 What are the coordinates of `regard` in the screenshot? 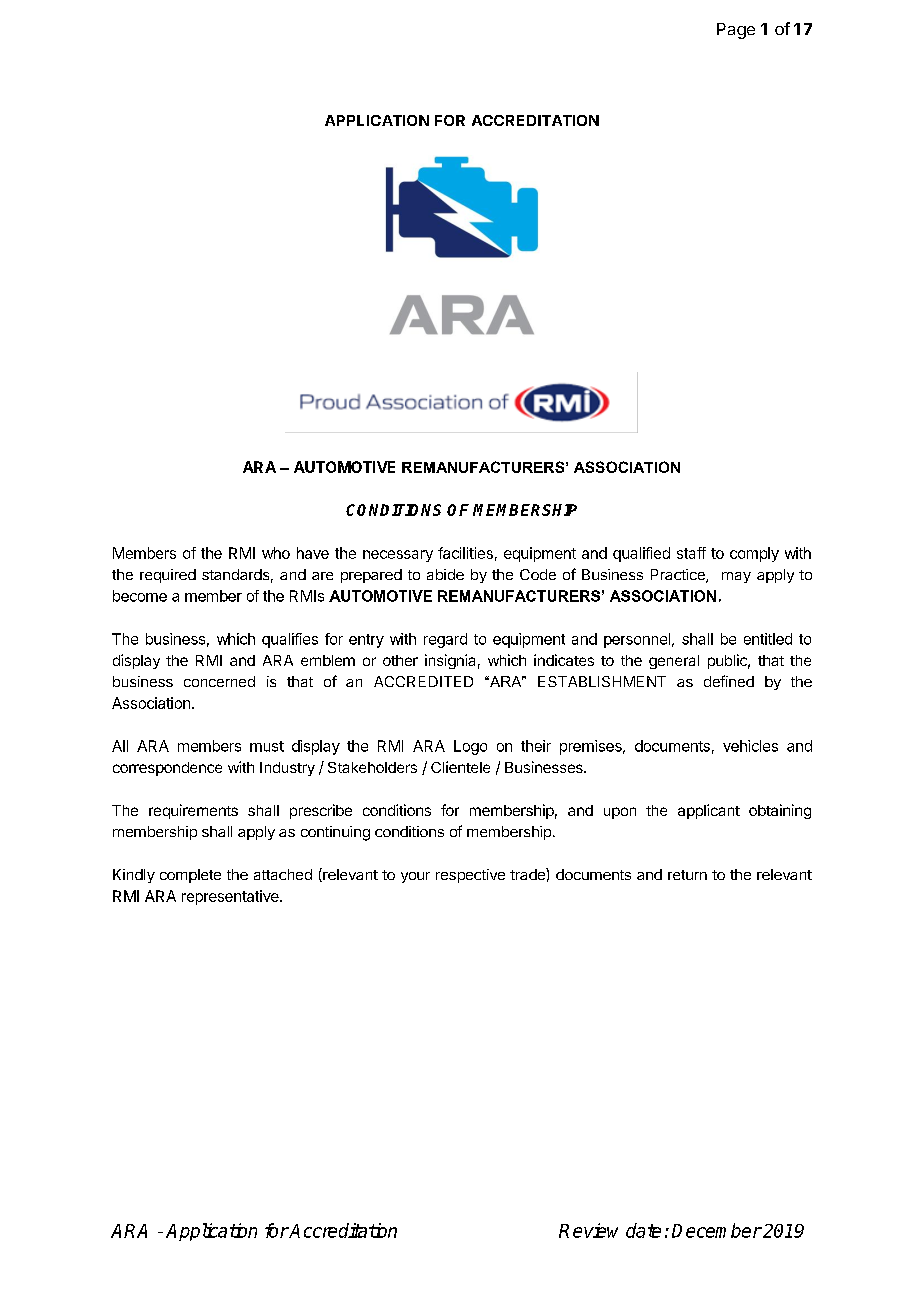 It's located at (445, 640).
